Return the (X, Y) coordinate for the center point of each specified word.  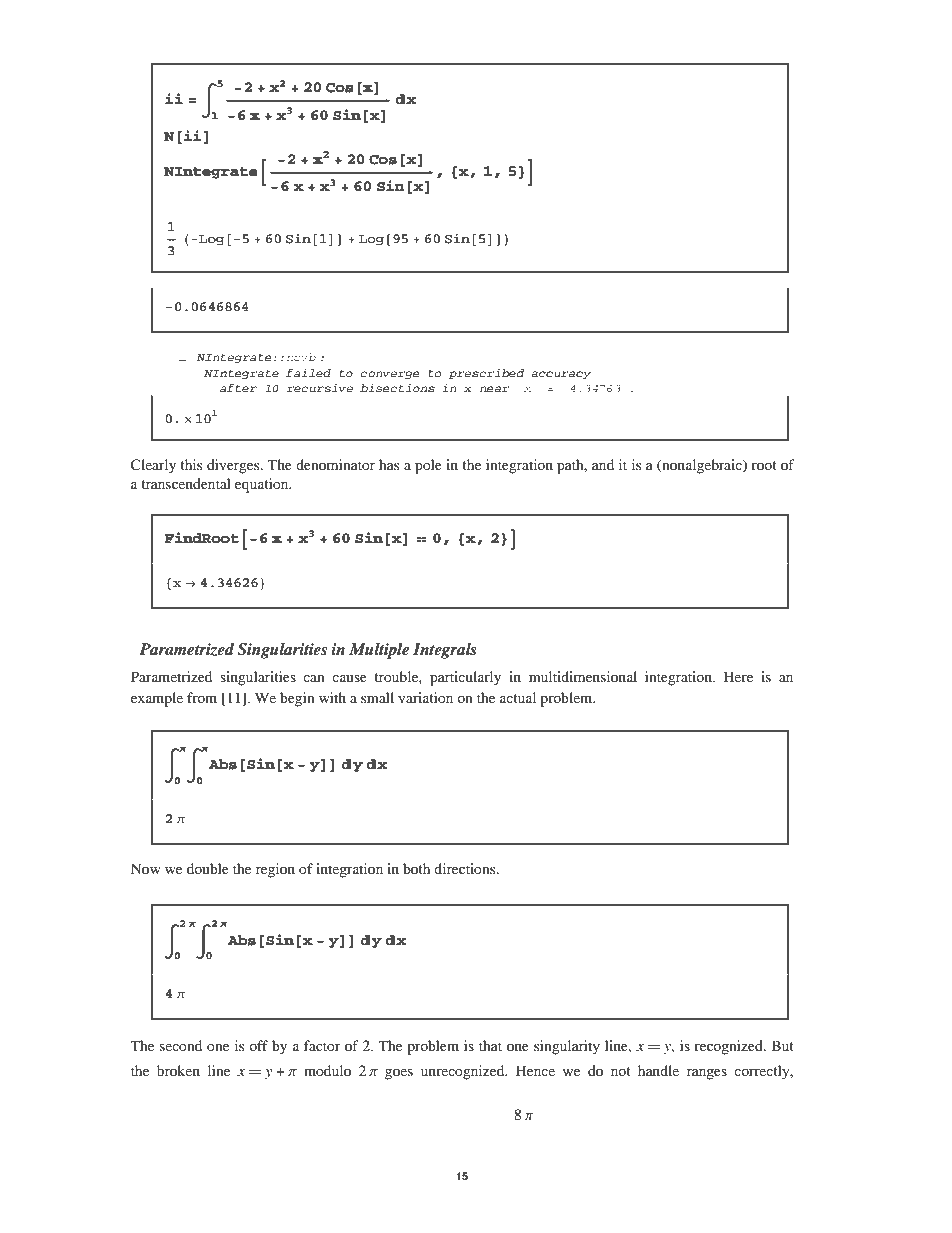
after (238, 388)
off (258, 1045)
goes (399, 1074)
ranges (707, 1074)
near (494, 389)
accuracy (561, 375)
